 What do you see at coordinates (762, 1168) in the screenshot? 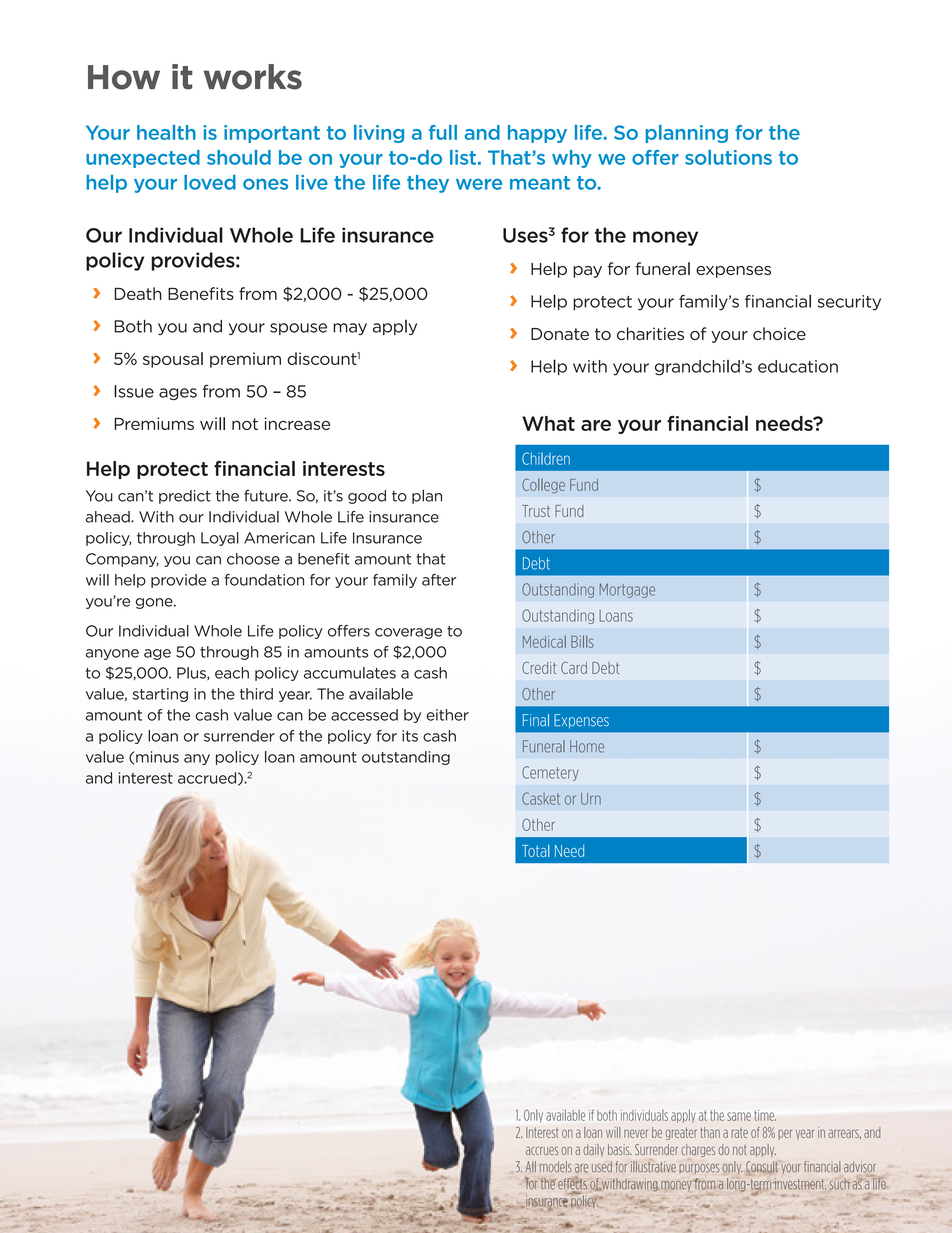
I see `Consult` at bounding box center [762, 1168].
